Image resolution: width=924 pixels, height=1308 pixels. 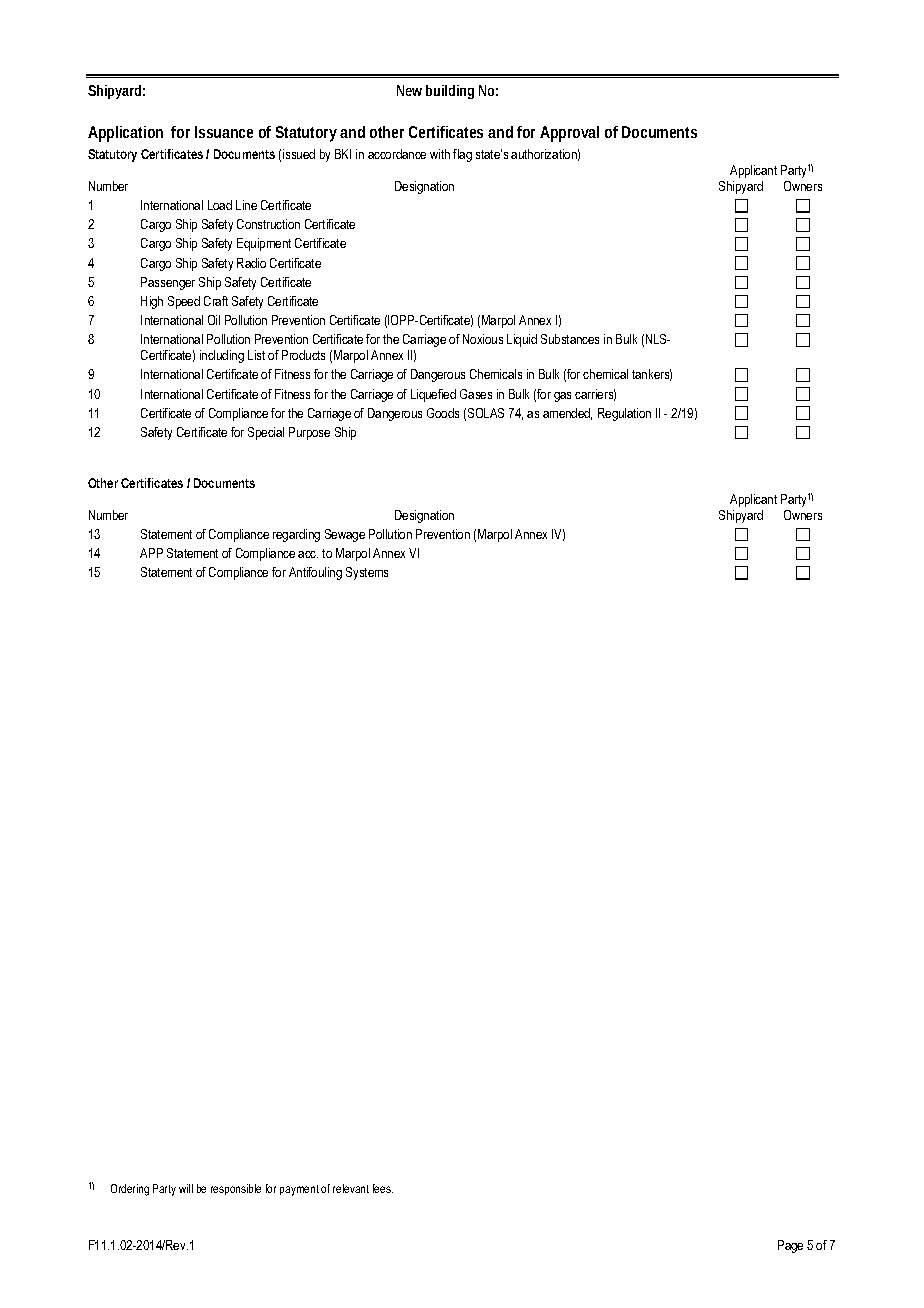 What do you see at coordinates (296, 535) in the page?
I see `regarding` at bounding box center [296, 535].
